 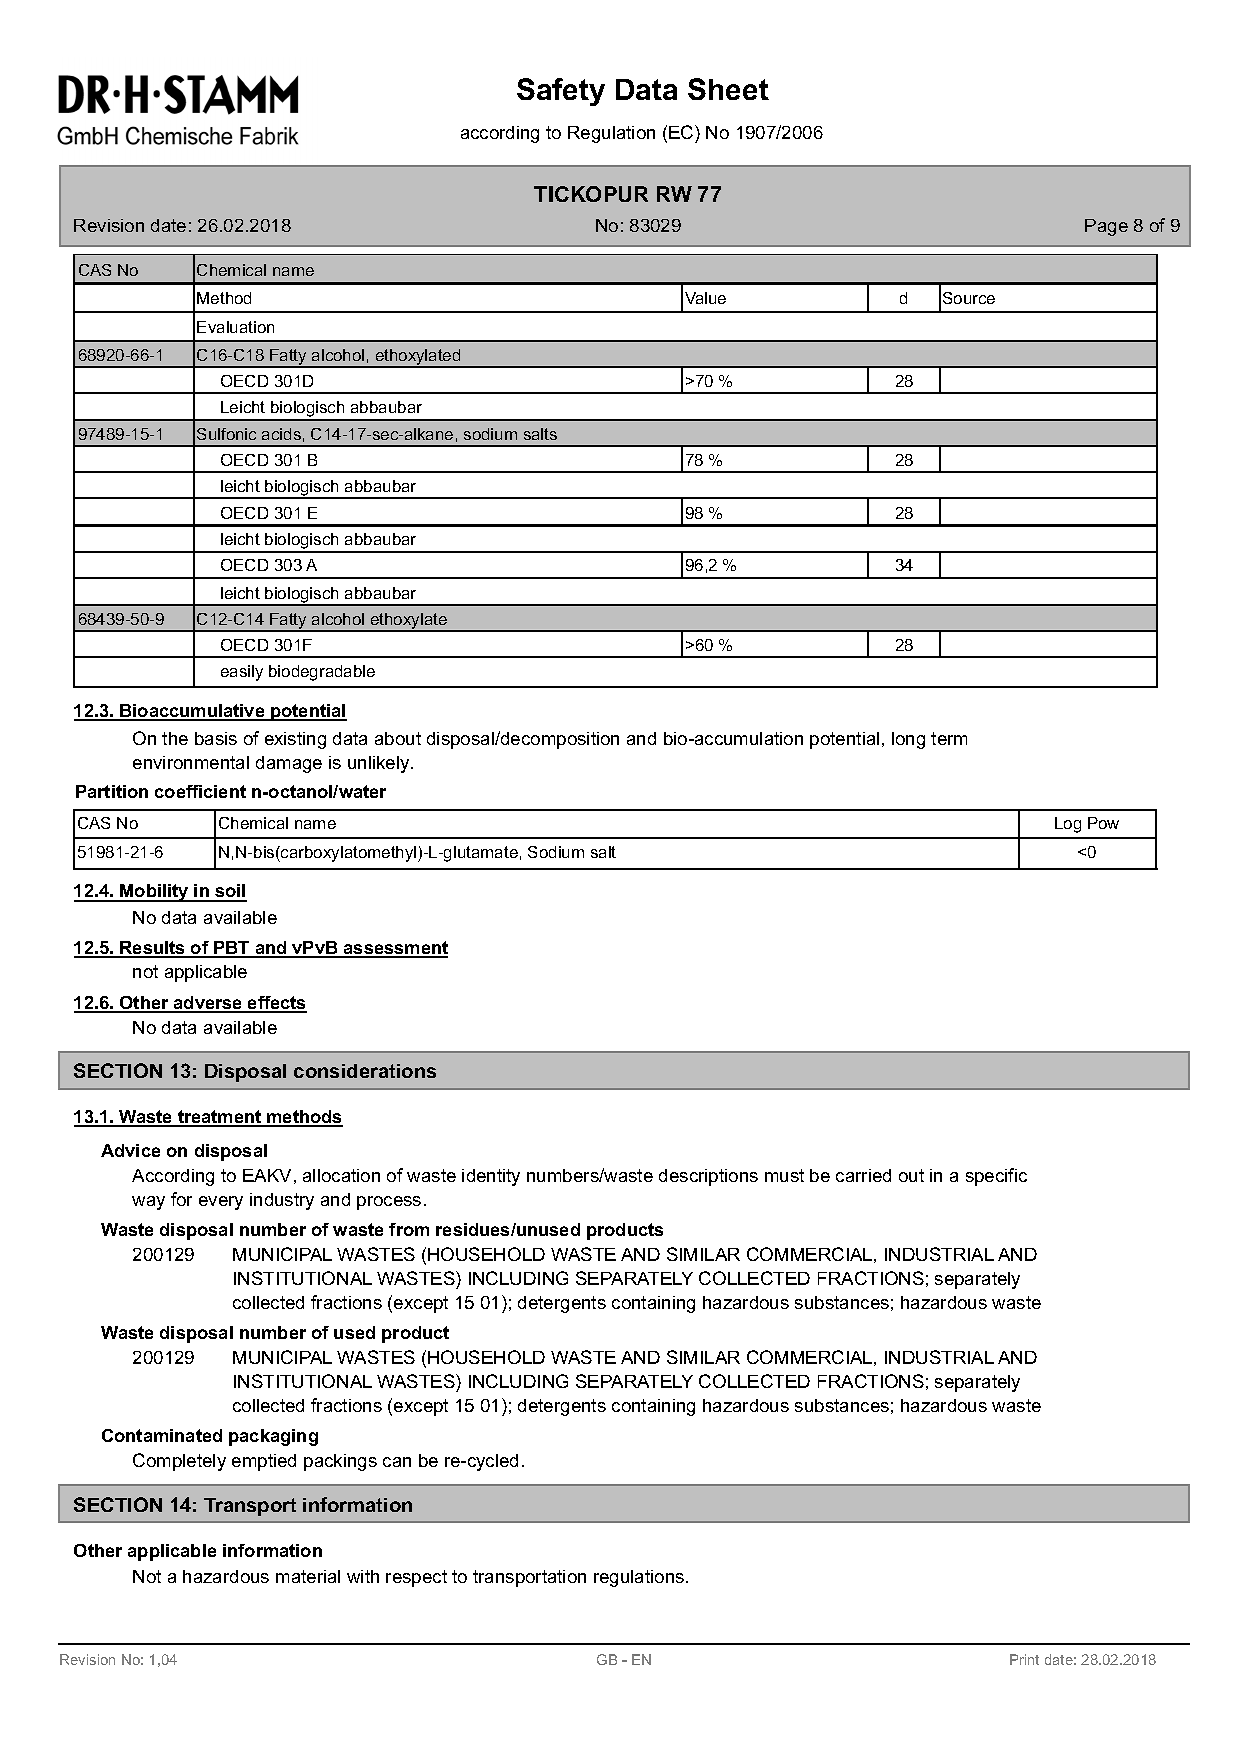 What do you see at coordinates (1103, 823) in the screenshot?
I see `Pow` at bounding box center [1103, 823].
